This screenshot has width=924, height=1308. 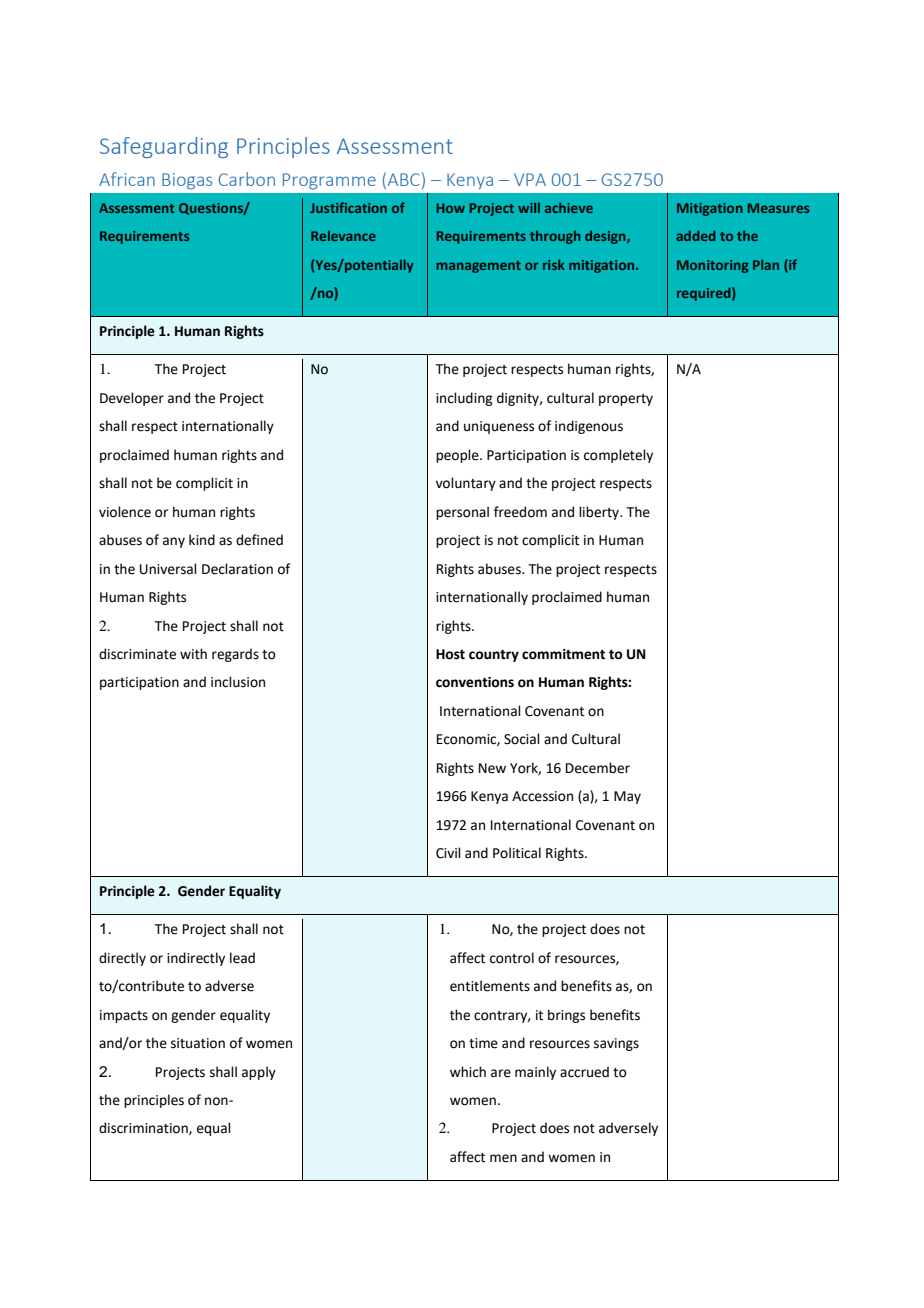 What do you see at coordinates (132, 399) in the screenshot?
I see `Developer` at bounding box center [132, 399].
